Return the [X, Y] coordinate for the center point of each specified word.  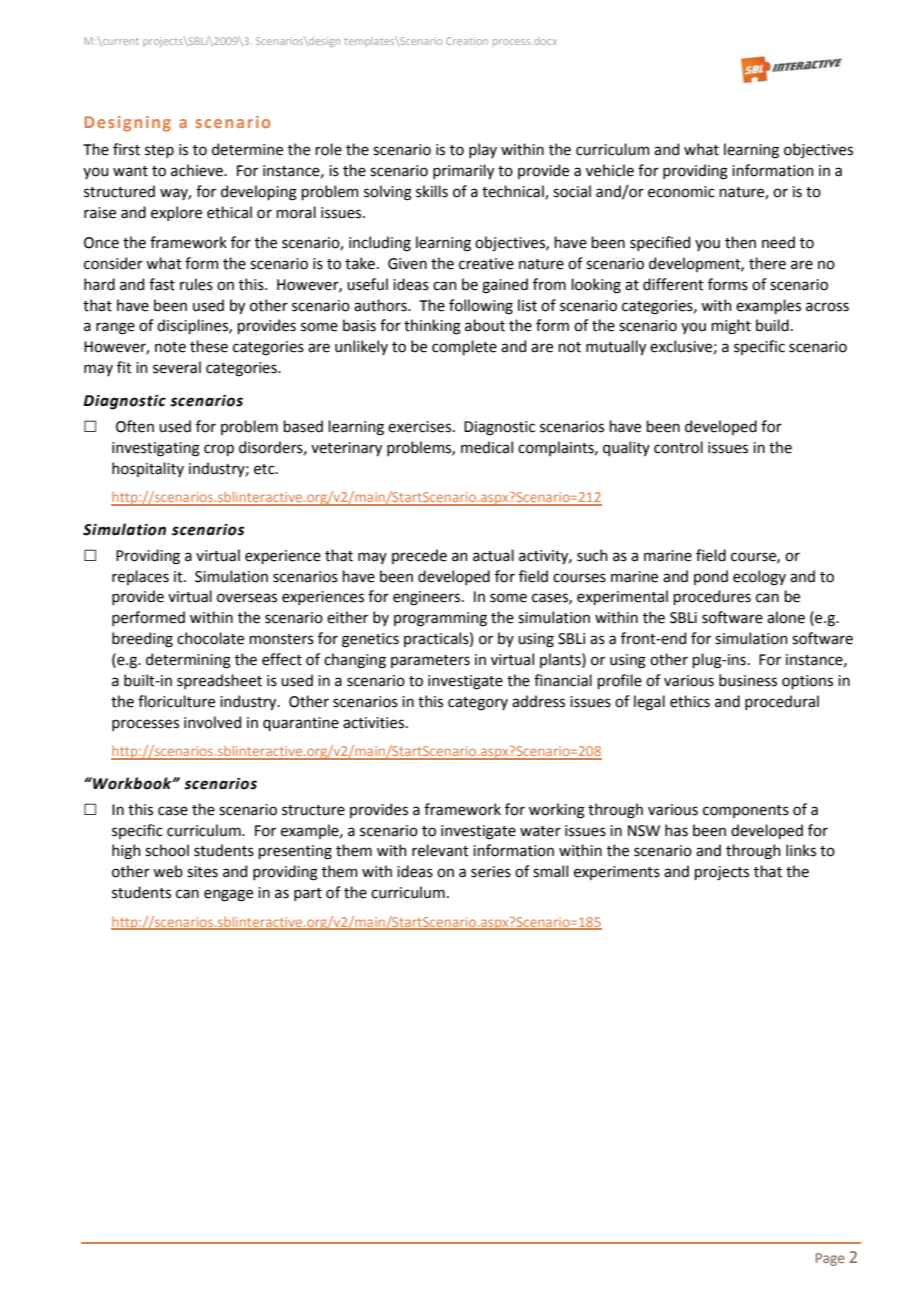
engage [228, 895]
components [746, 811]
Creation [467, 41]
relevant [440, 850]
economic [681, 192]
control [678, 447]
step [159, 151]
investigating [156, 449]
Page [830, 1259]
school [167, 850]
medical [487, 447]
